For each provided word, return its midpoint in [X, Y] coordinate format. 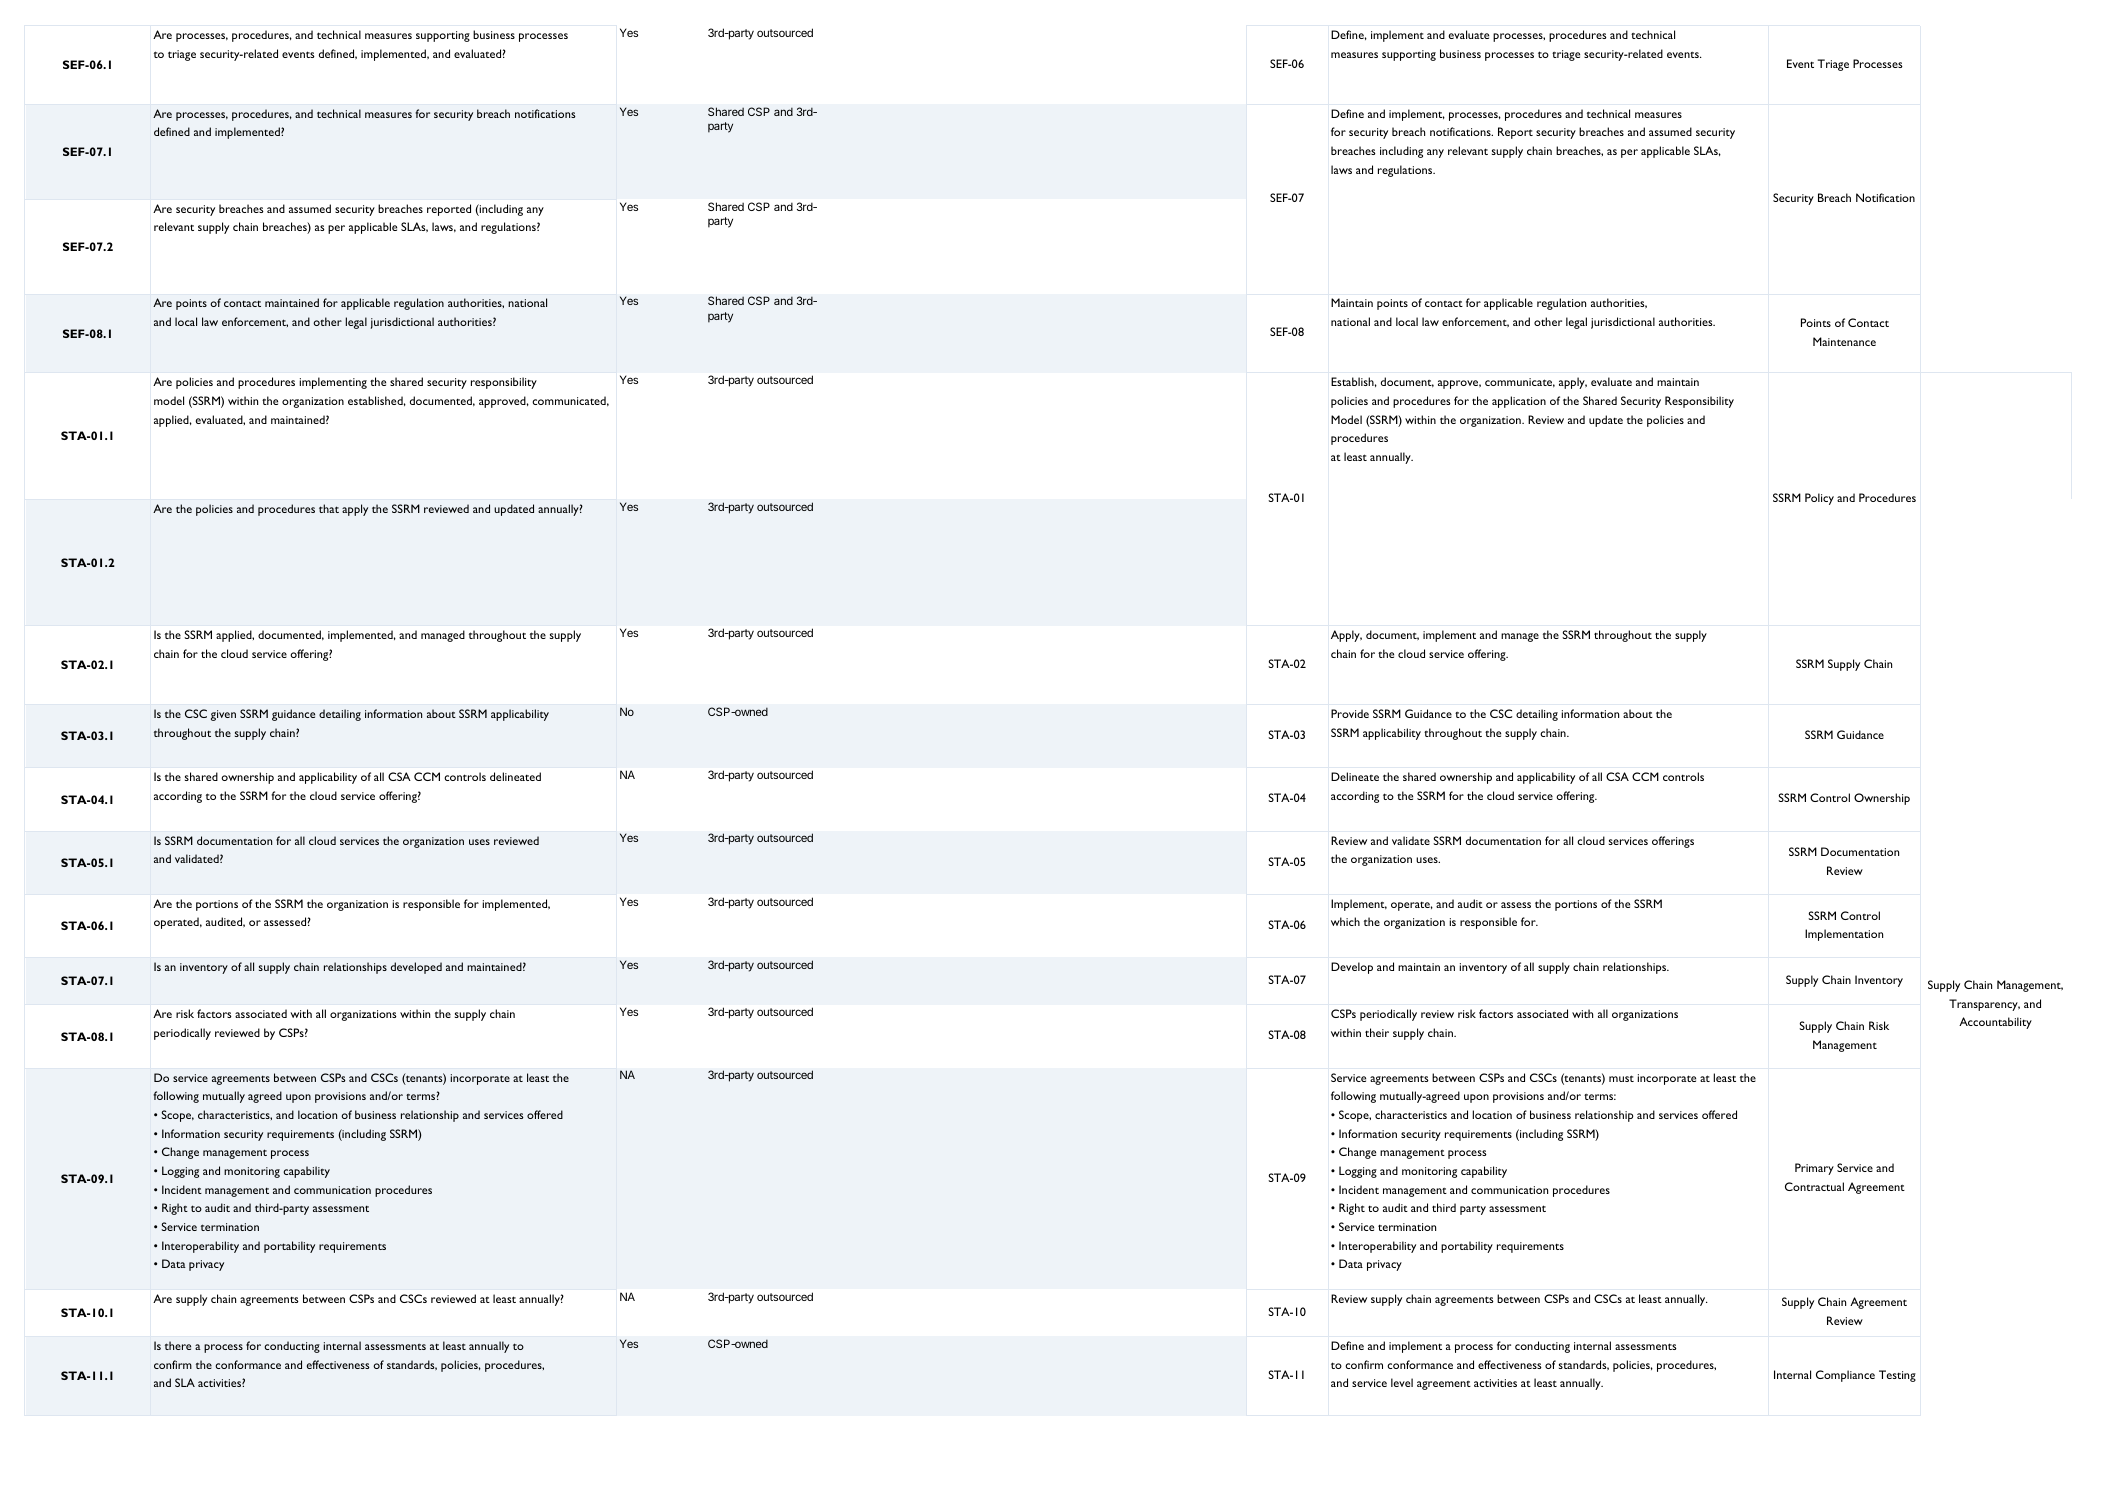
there [178, 1345]
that [329, 508]
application [1519, 402]
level [1402, 1382]
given [223, 715]
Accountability [1995, 1023]
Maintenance [1844, 341]
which [1345, 921]
